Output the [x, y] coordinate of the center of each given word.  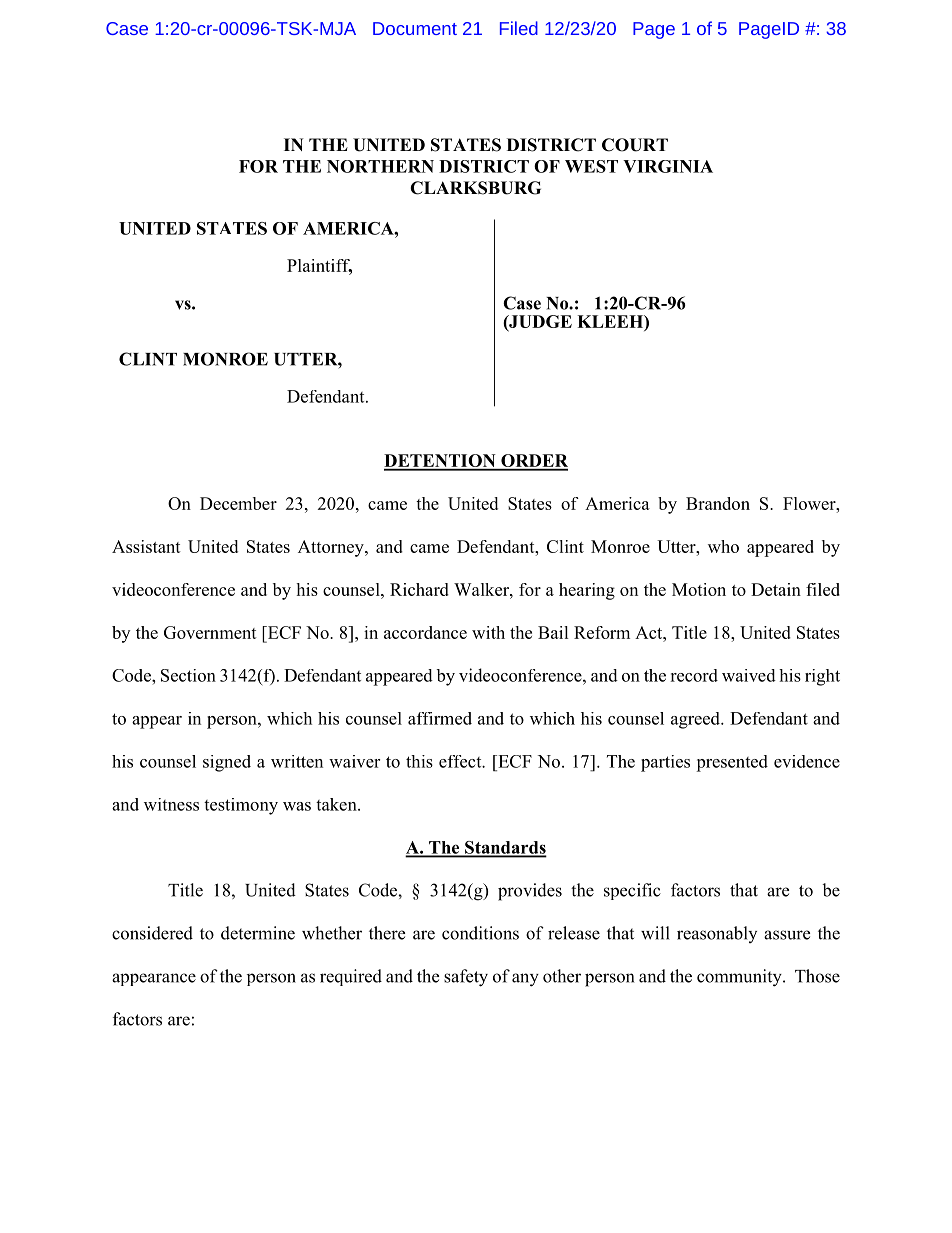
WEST [591, 166]
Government [210, 632]
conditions [480, 933]
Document [415, 28]
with [488, 632]
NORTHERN [380, 166]
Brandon [718, 503]
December [238, 503]
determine [258, 933]
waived [749, 675]
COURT [635, 145]
